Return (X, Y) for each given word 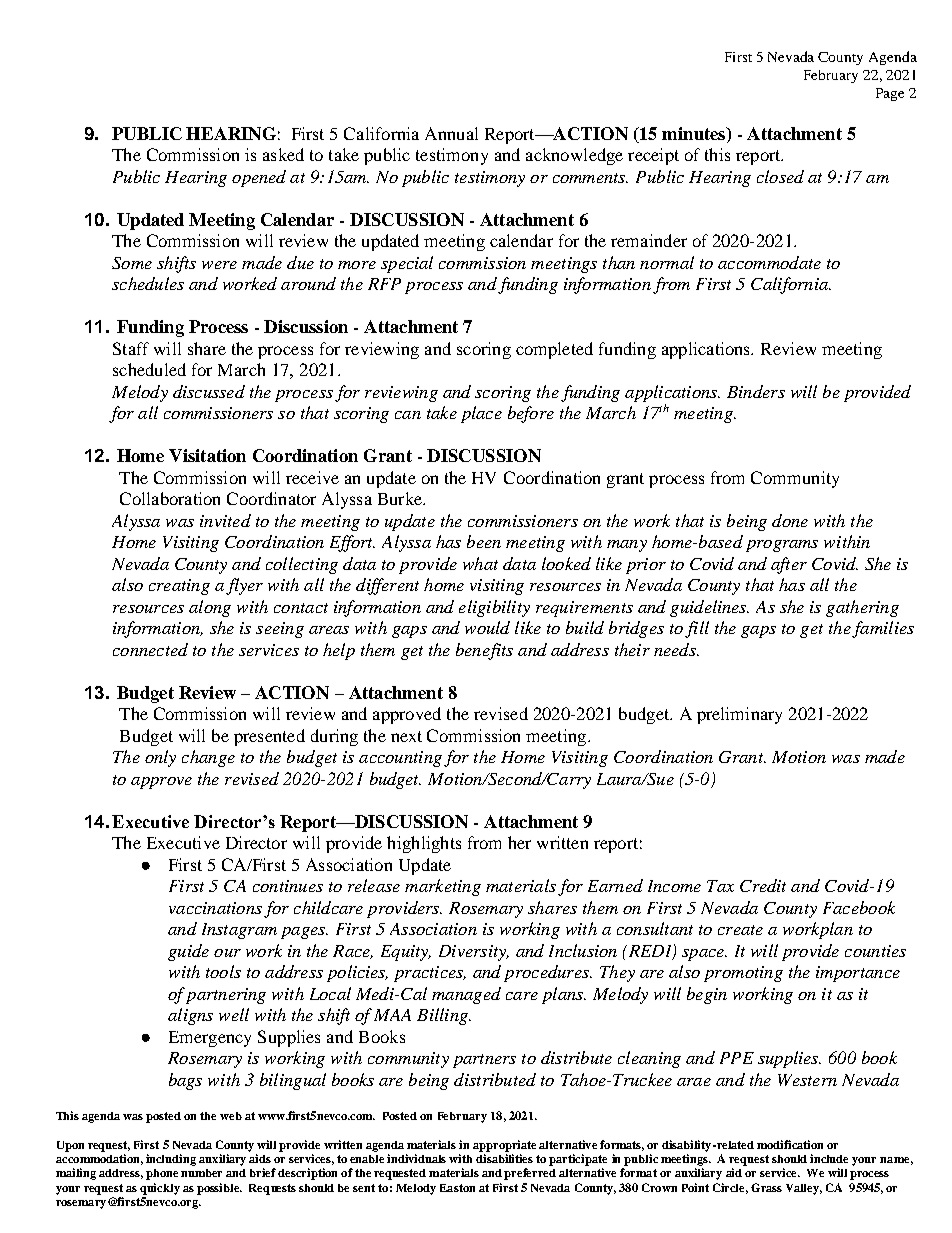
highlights (424, 844)
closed (780, 176)
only (160, 758)
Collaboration (170, 498)
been (484, 541)
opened (259, 178)
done (790, 520)
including (171, 1160)
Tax (720, 886)
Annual (451, 133)
